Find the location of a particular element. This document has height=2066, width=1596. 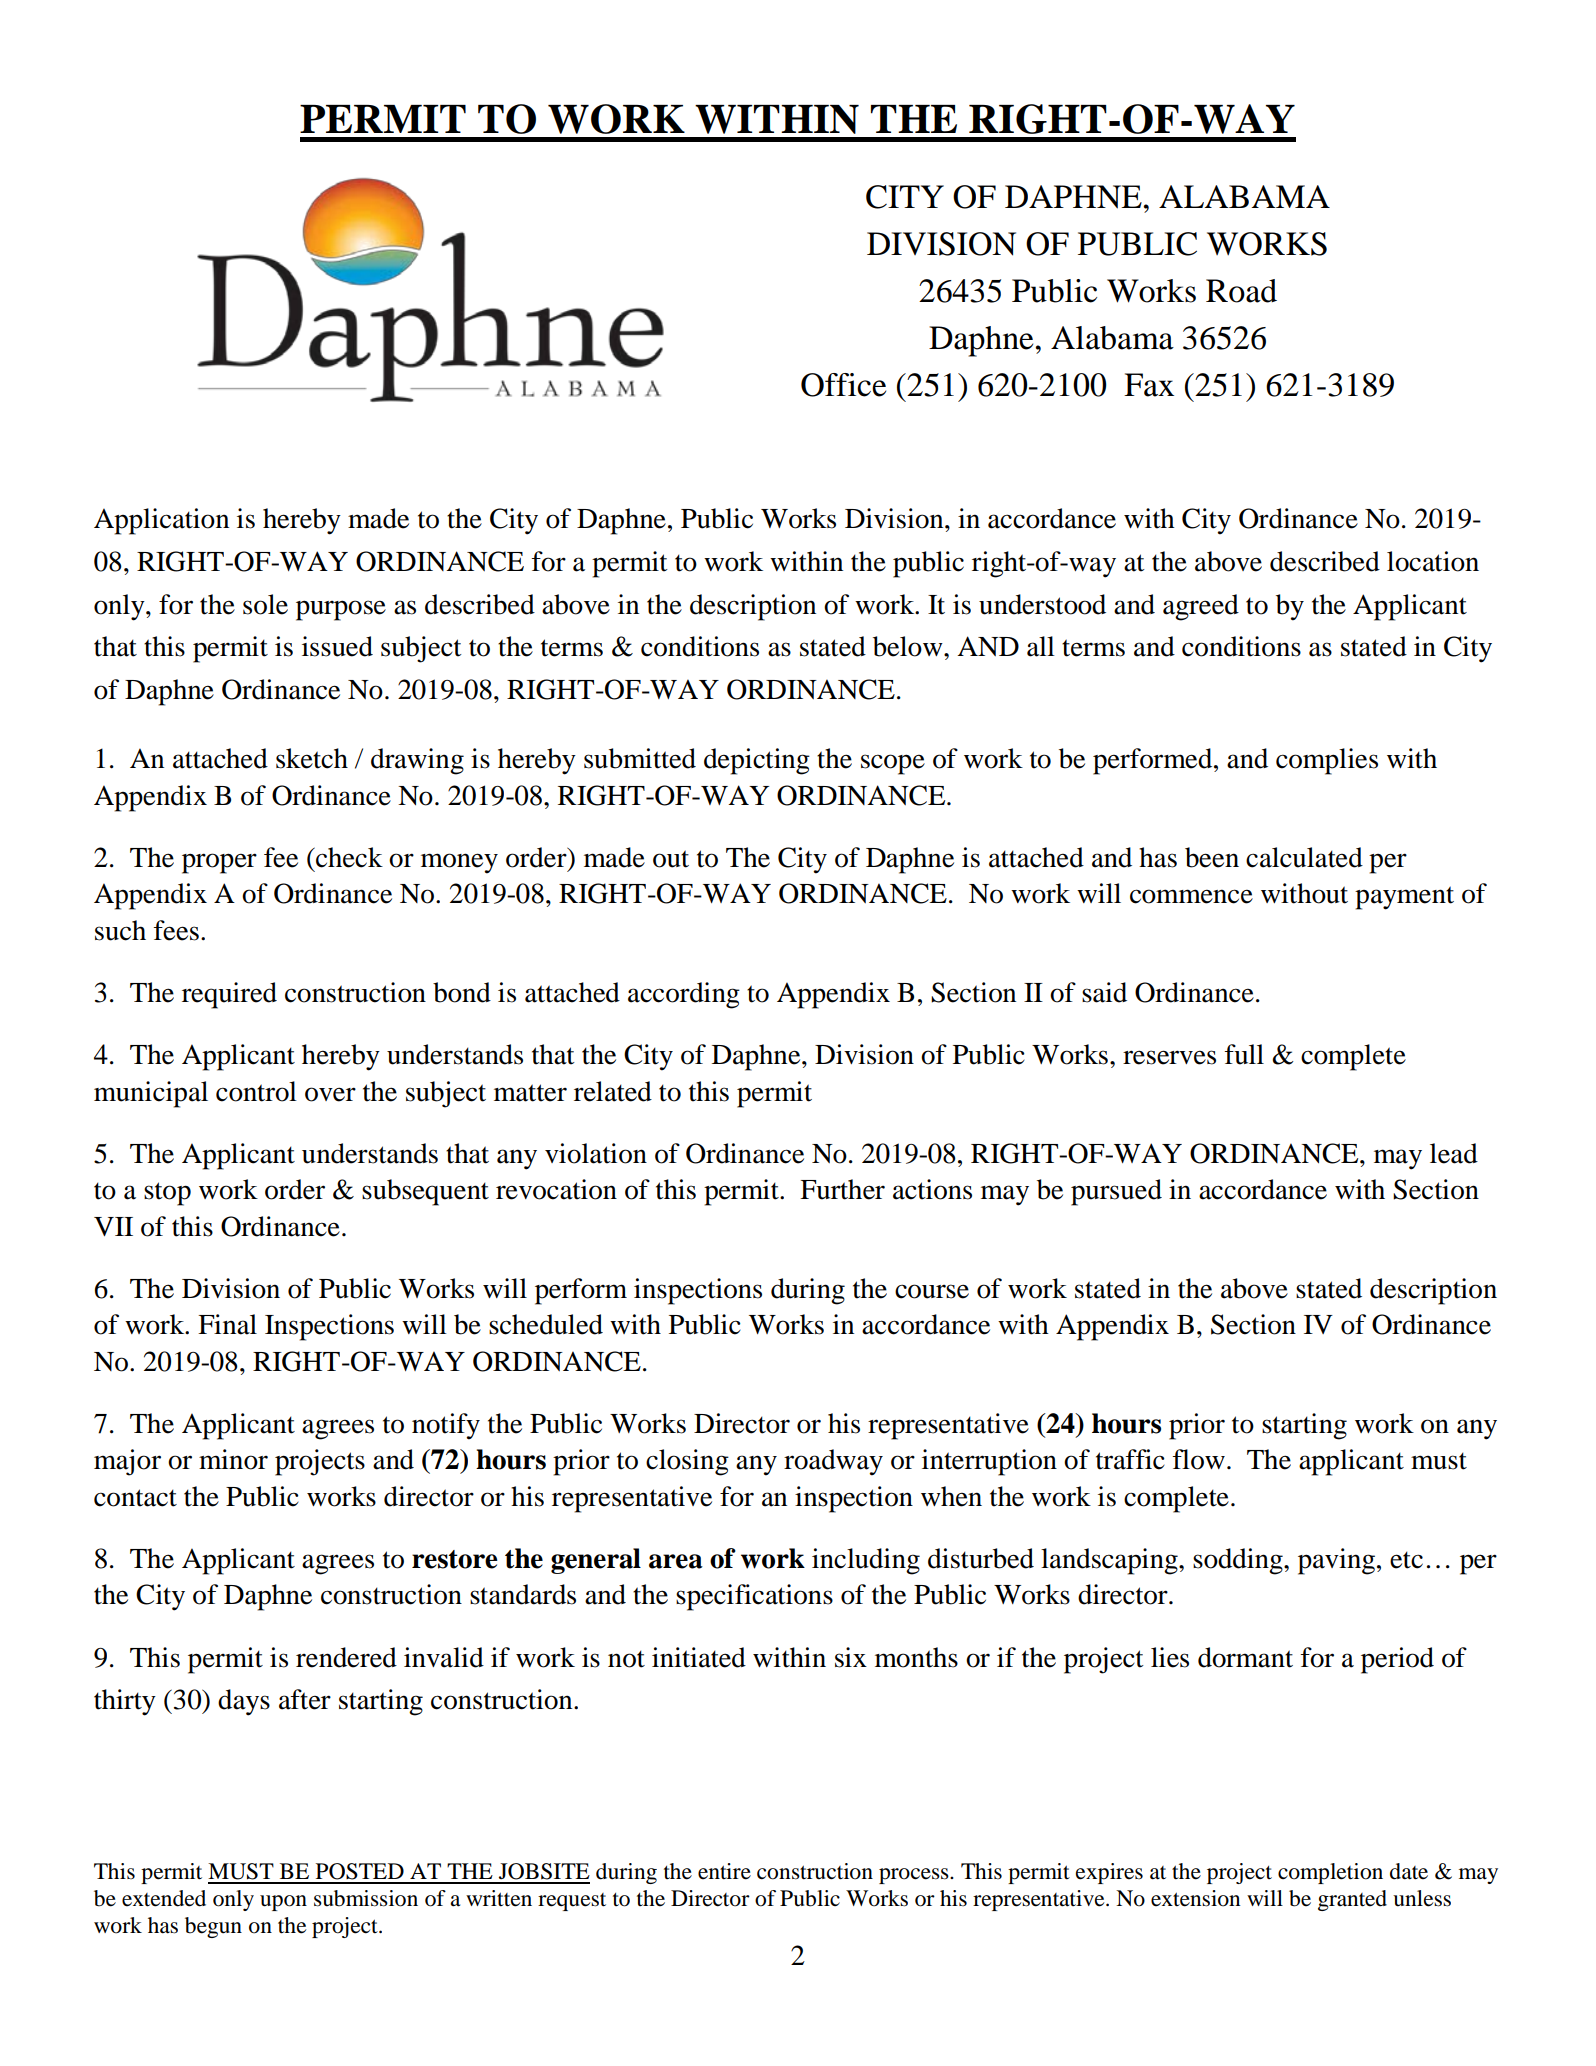

closing is located at coordinates (687, 1462).
